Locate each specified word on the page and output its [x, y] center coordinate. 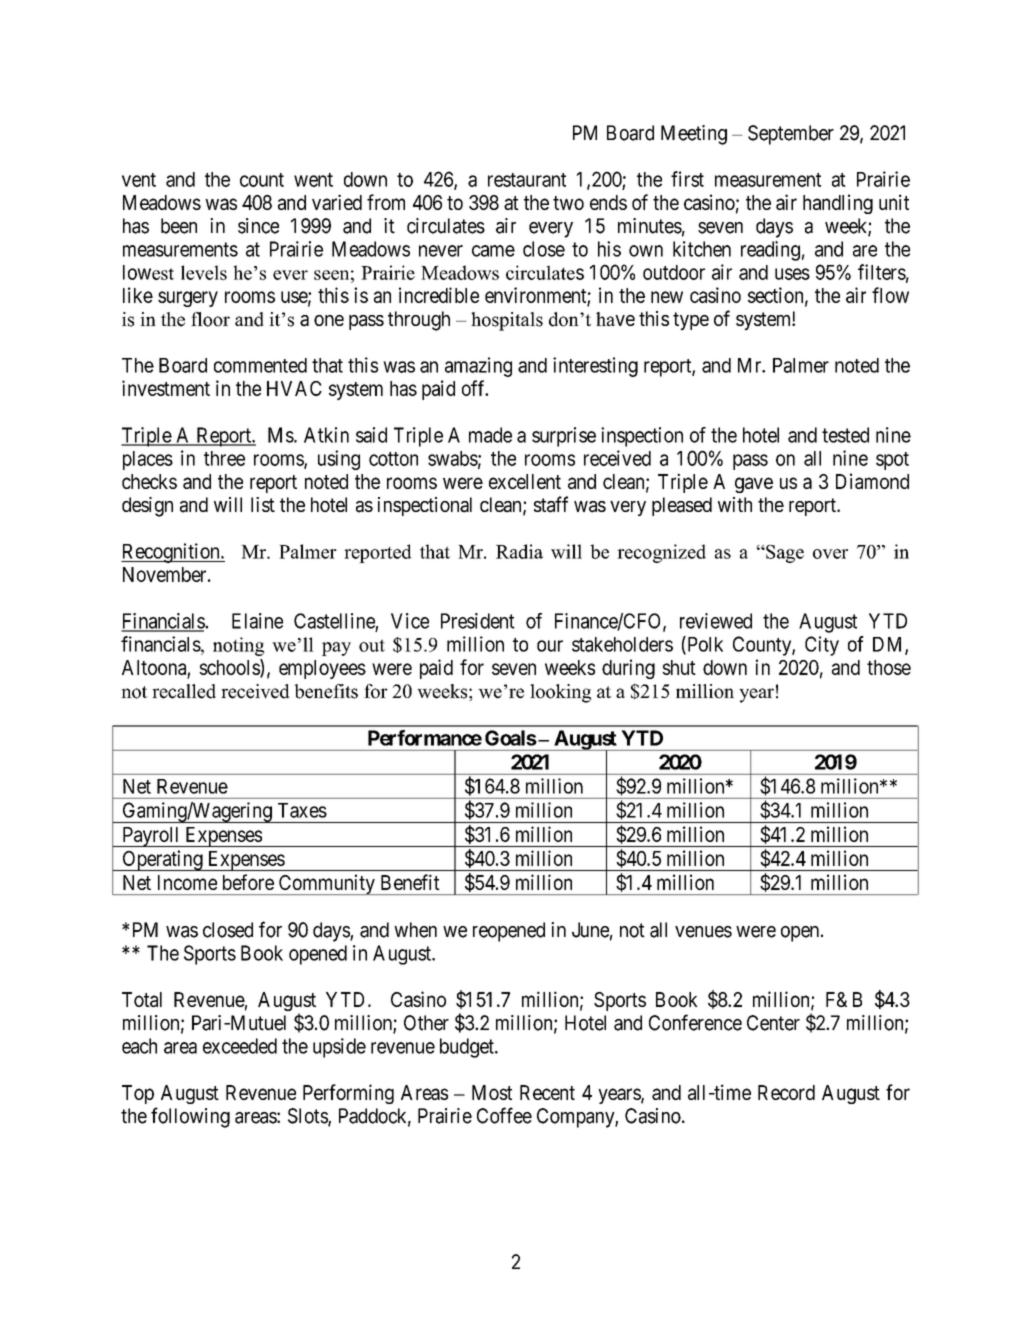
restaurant [527, 180]
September [791, 135]
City [822, 646]
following [190, 1117]
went [313, 180]
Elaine [257, 621]
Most [492, 1092]
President [478, 621]
